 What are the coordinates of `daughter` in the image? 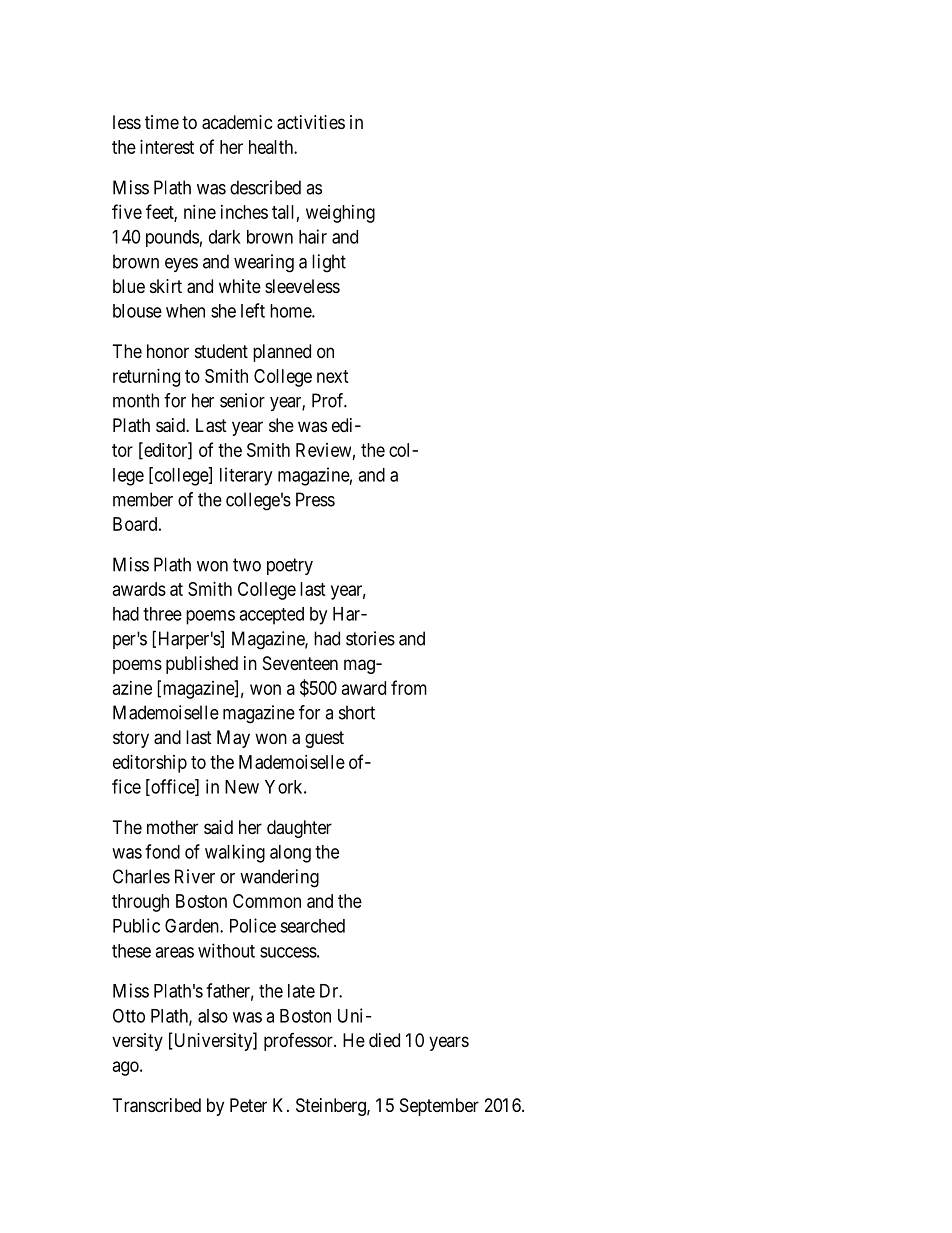 It's located at (299, 829).
